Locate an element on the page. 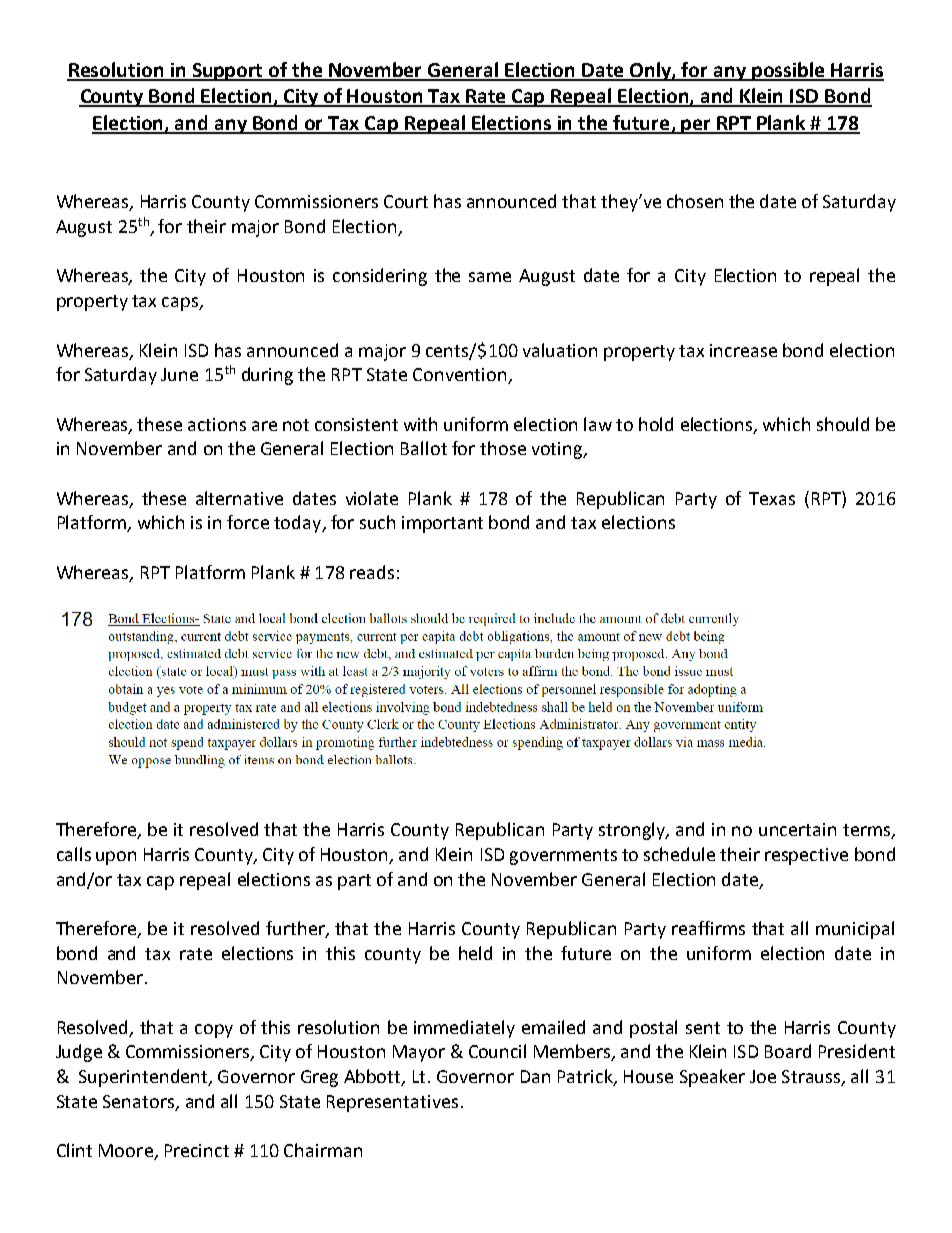  possible is located at coordinates (788, 71).
